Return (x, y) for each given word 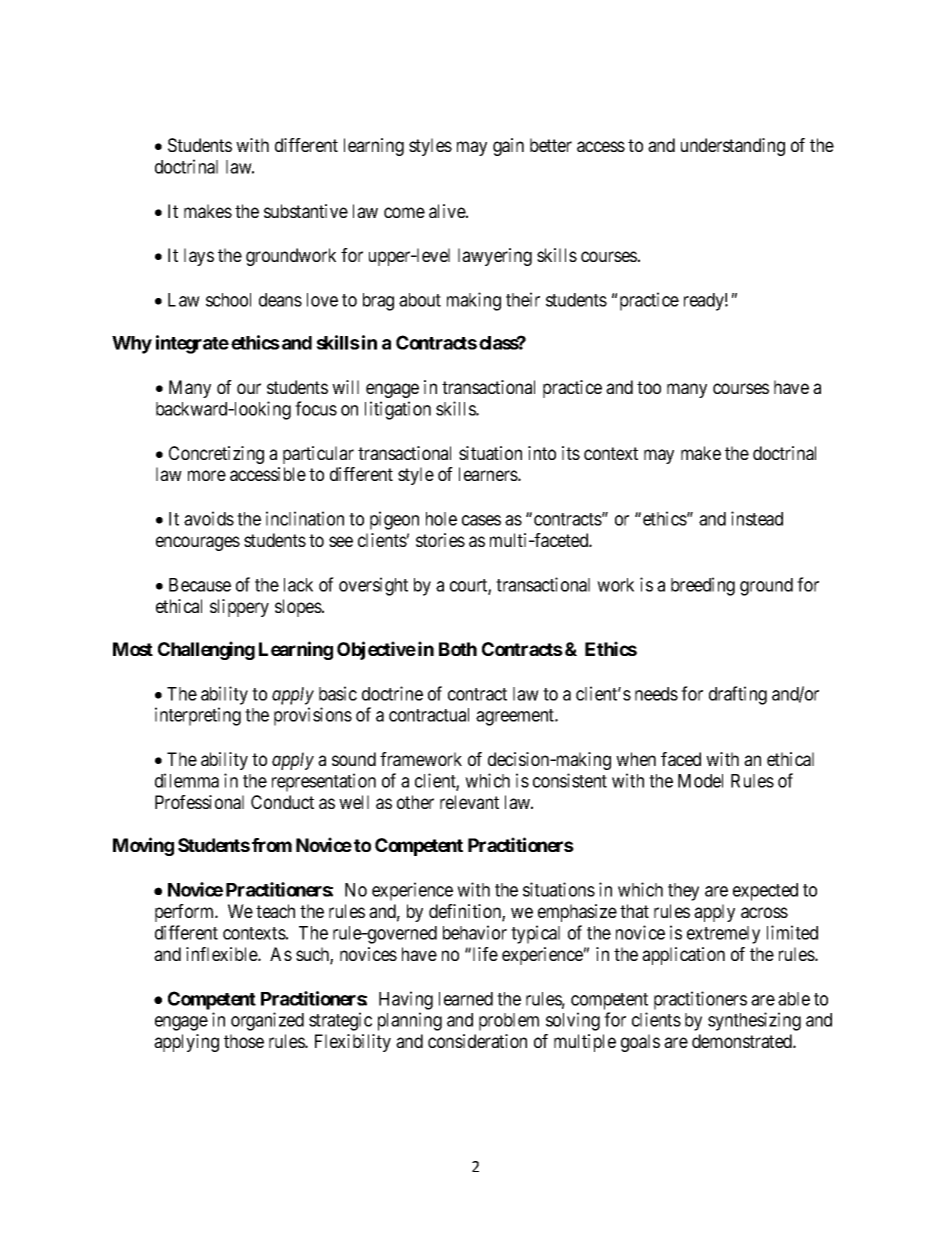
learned (466, 999)
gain (508, 147)
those (244, 1041)
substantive (306, 211)
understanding (733, 147)
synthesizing (754, 1021)
